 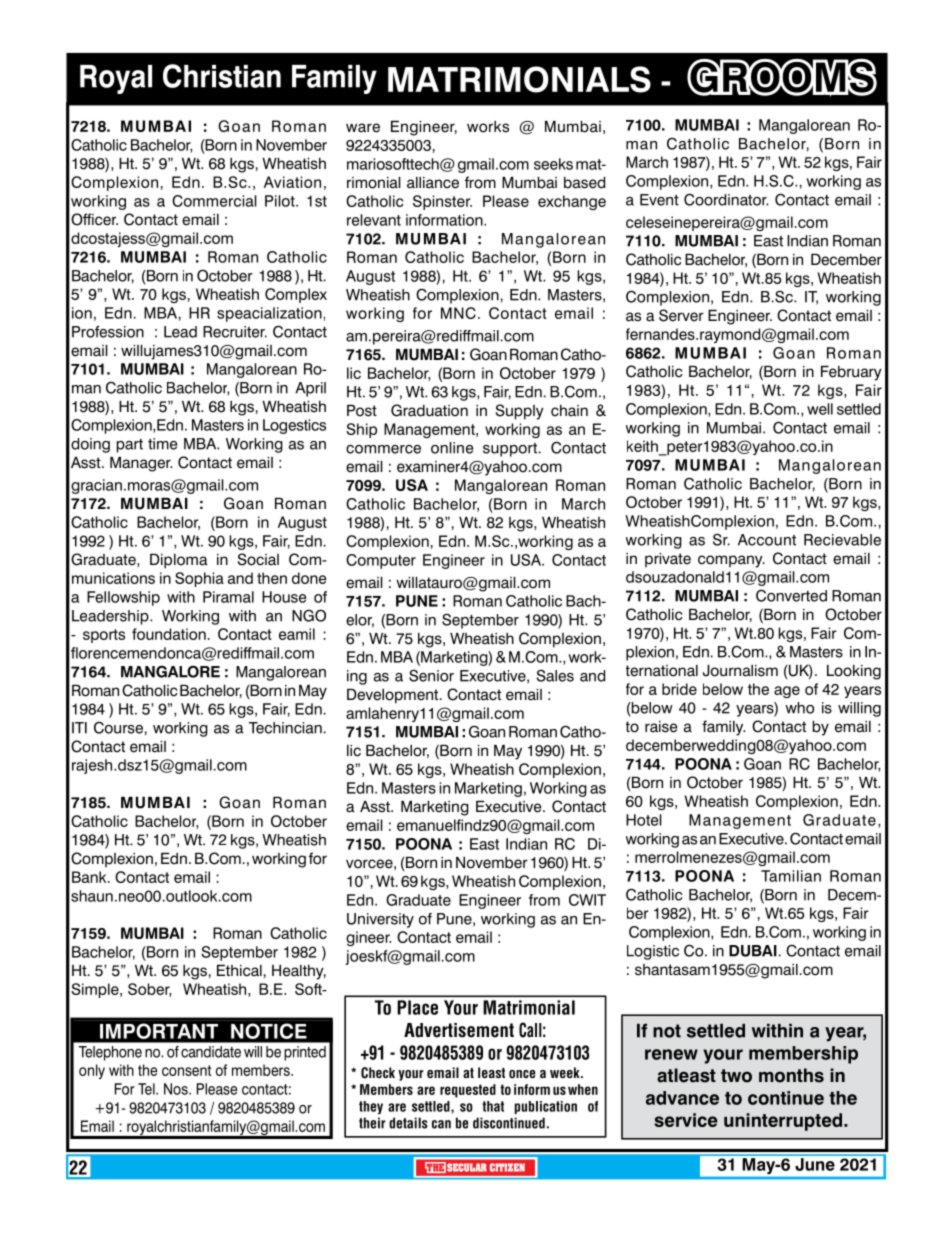 I want to click on Coordinator, so click(x=726, y=199).
